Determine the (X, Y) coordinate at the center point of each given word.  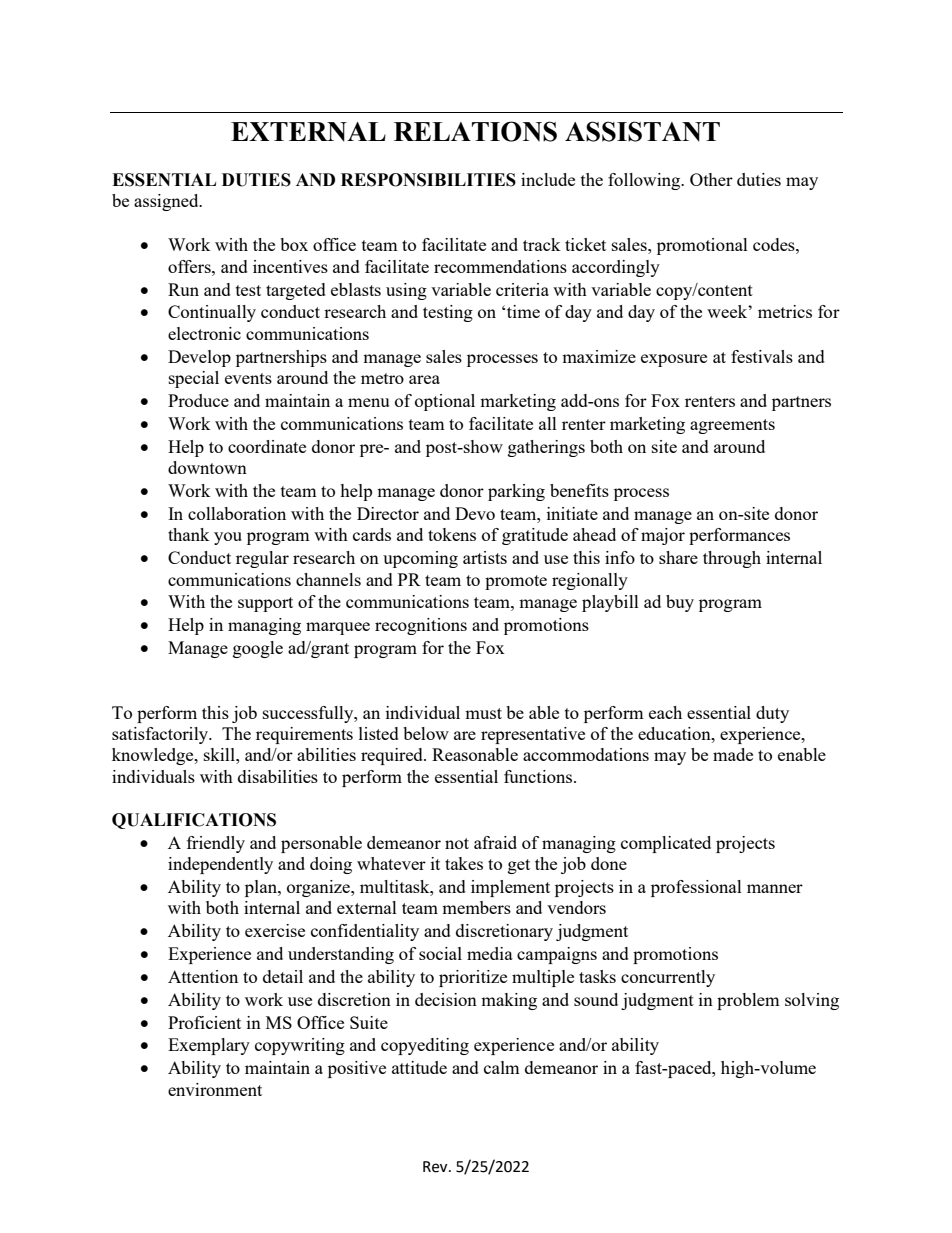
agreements (732, 426)
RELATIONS (475, 131)
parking (516, 492)
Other (711, 179)
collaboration (237, 513)
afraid (495, 842)
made (733, 754)
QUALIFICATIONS (194, 821)
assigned (167, 202)
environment (215, 1089)
